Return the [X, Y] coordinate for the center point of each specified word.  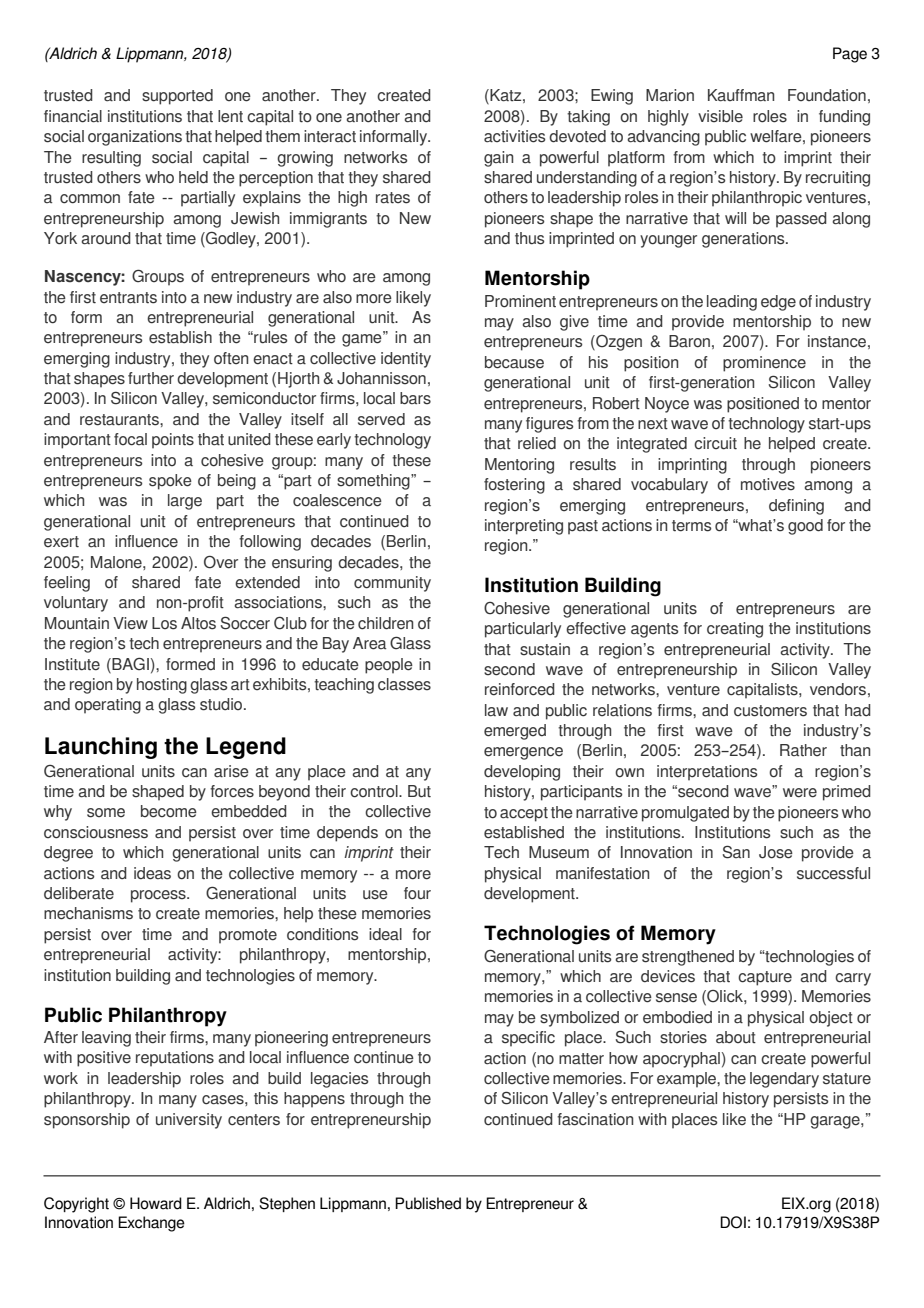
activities [514, 136]
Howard [156, 1203]
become [169, 811]
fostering [514, 486]
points [173, 441]
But [419, 791]
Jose [776, 852]
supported [177, 97]
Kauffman [741, 95]
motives [768, 484]
